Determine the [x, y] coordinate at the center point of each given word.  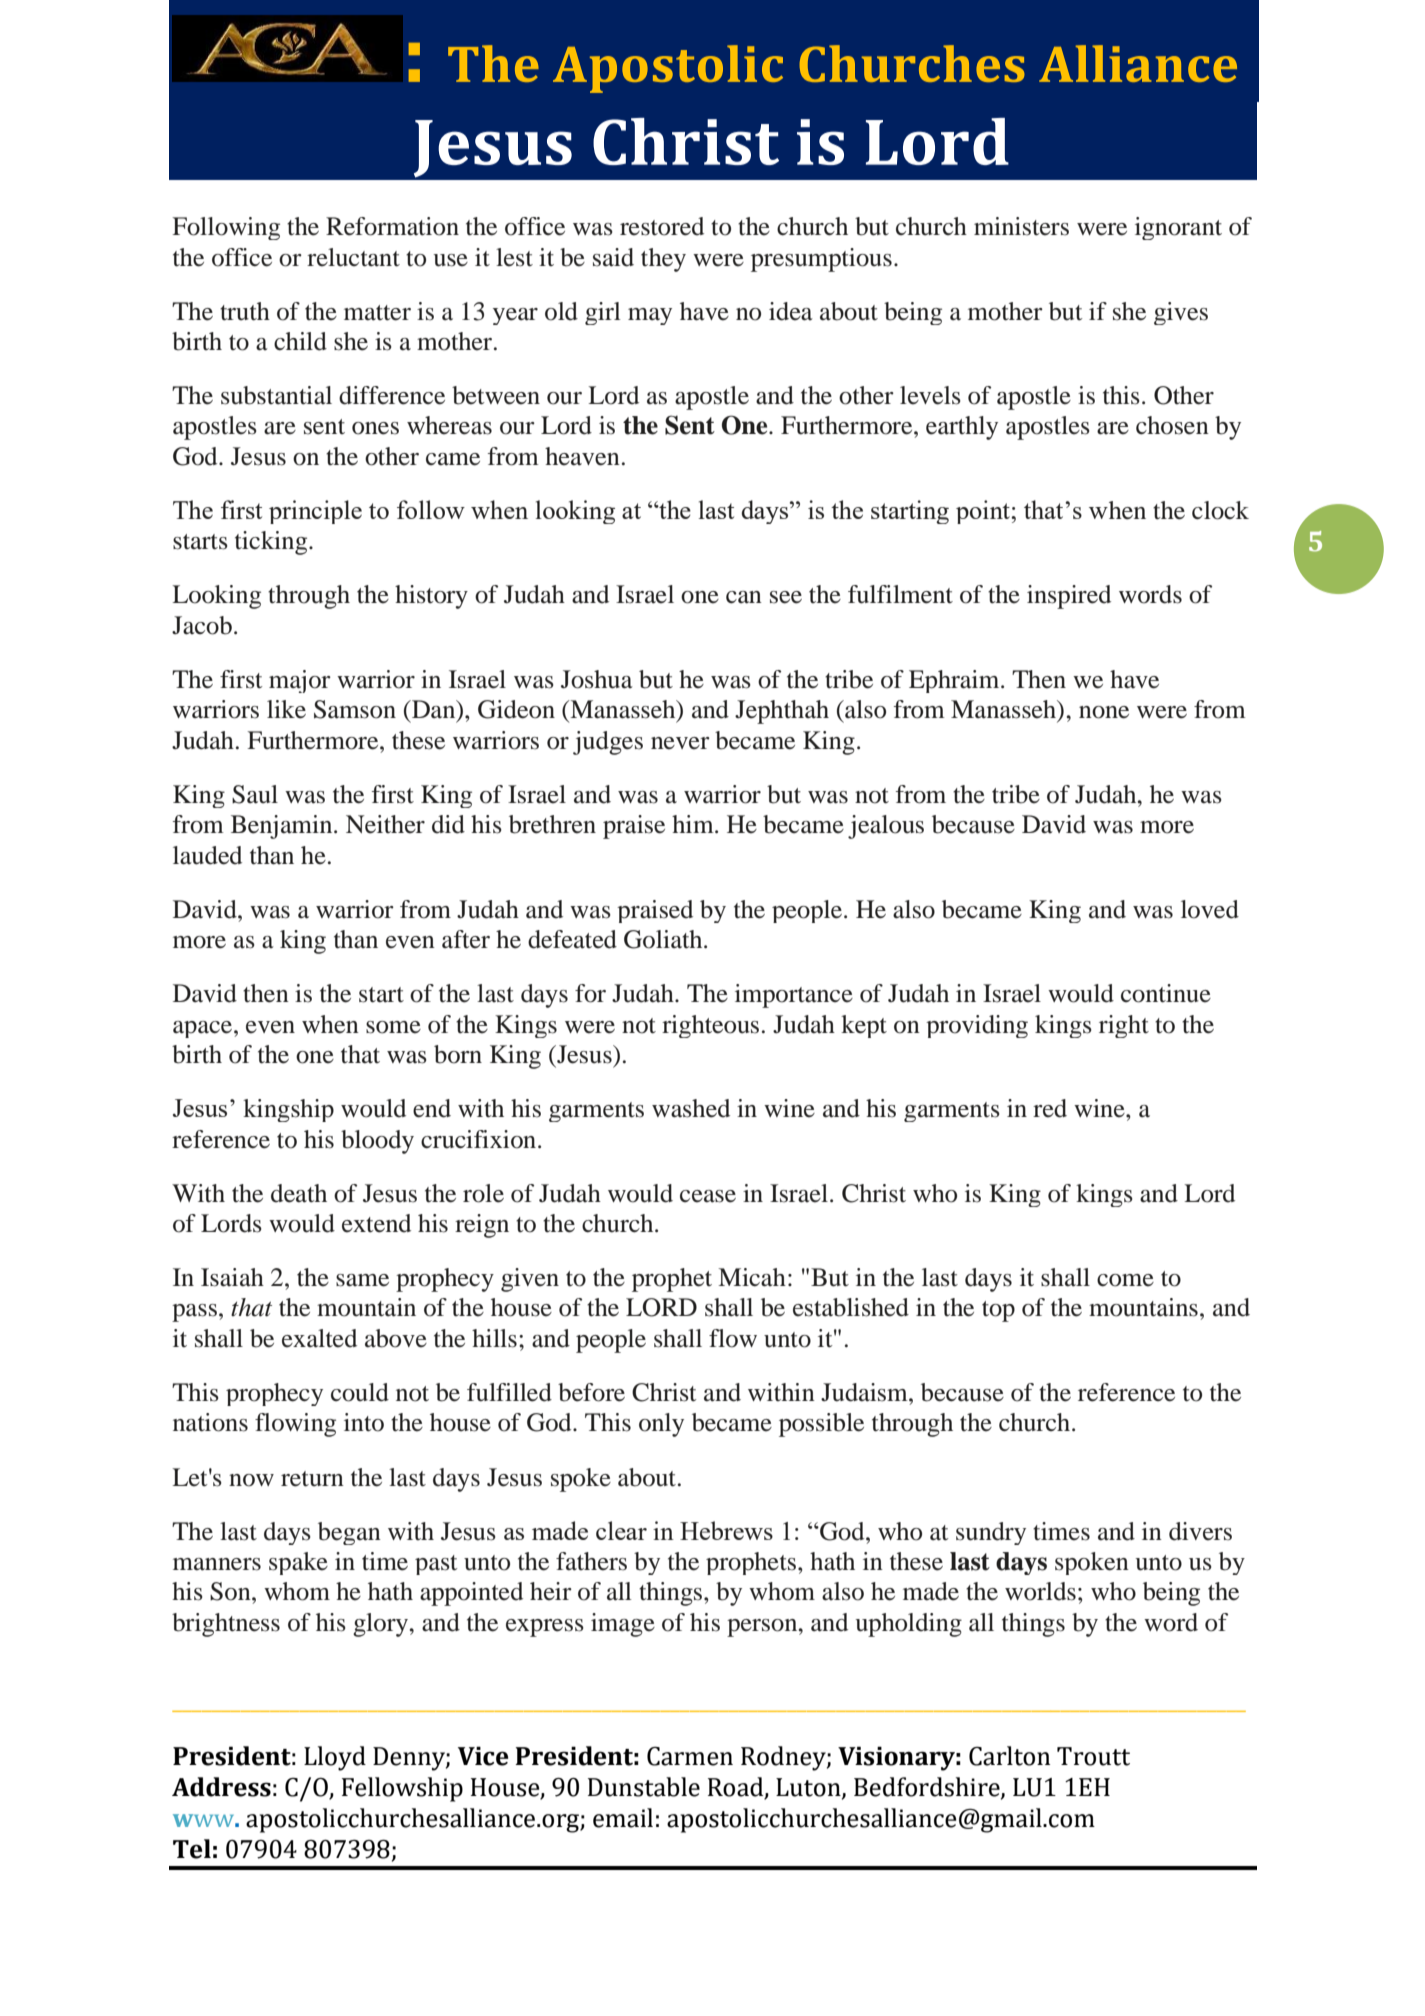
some [393, 1027]
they [663, 260]
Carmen [690, 1756]
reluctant [353, 257]
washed [691, 1108]
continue [1166, 993]
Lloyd [335, 1758]
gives [1181, 313]
